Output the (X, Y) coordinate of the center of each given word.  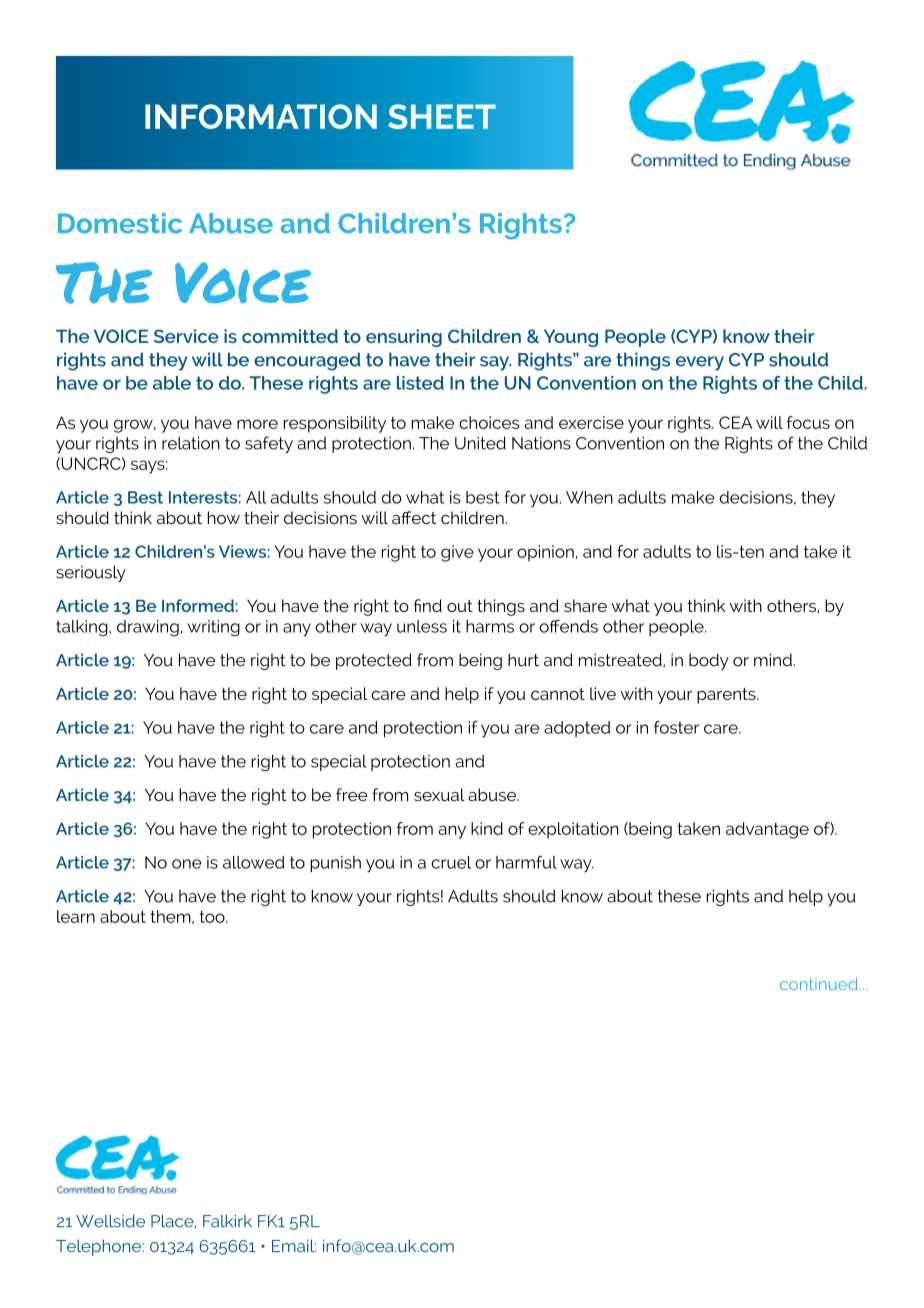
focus (808, 422)
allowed (253, 862)
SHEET (442, 116)
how (223, 517)
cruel (451, 862)
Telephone (99, 1247)
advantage (767, 830)
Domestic (120, 223)
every (700, 363)
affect (414, 517)
